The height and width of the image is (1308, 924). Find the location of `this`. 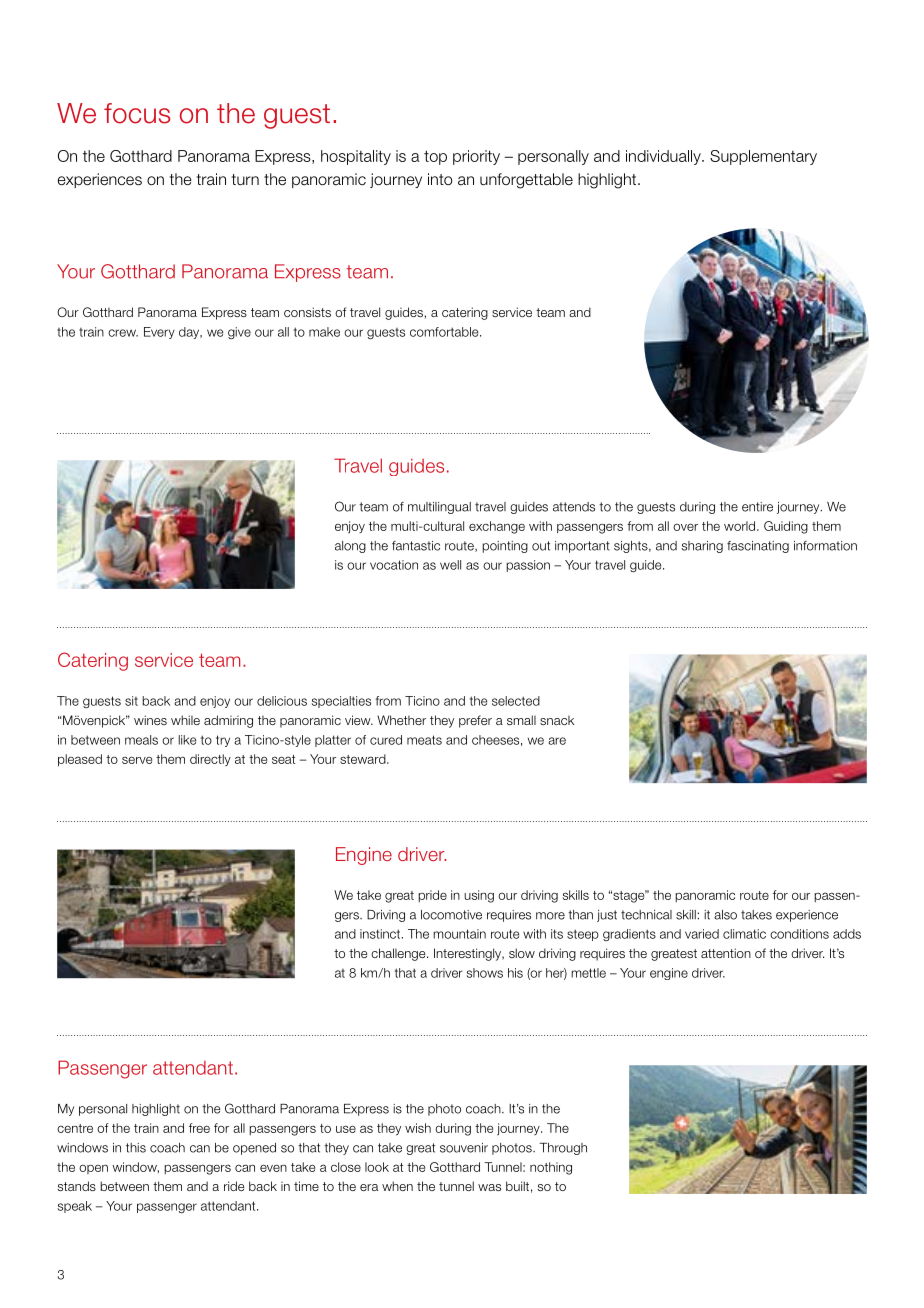

this is located at coordinates (136, 1148).
